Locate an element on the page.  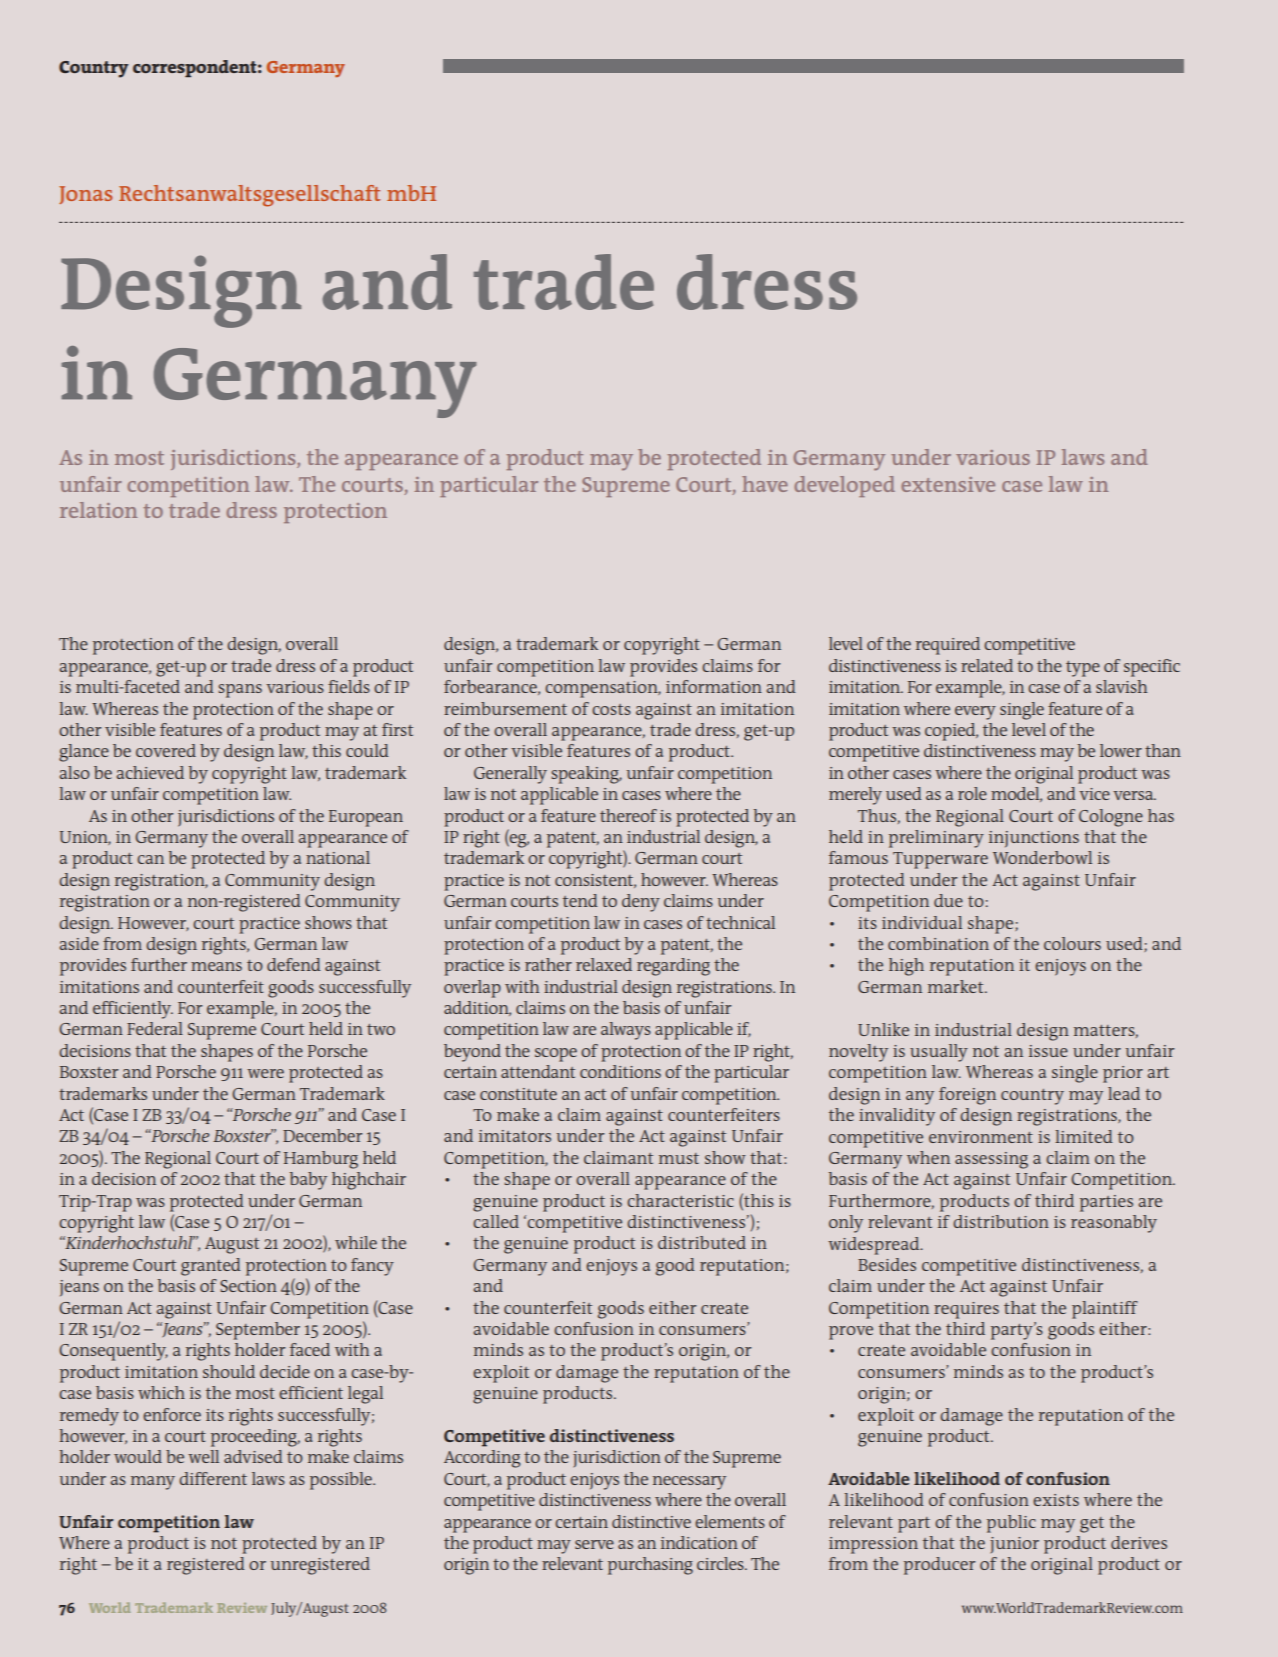
have is located at coordinates (765, 484).
